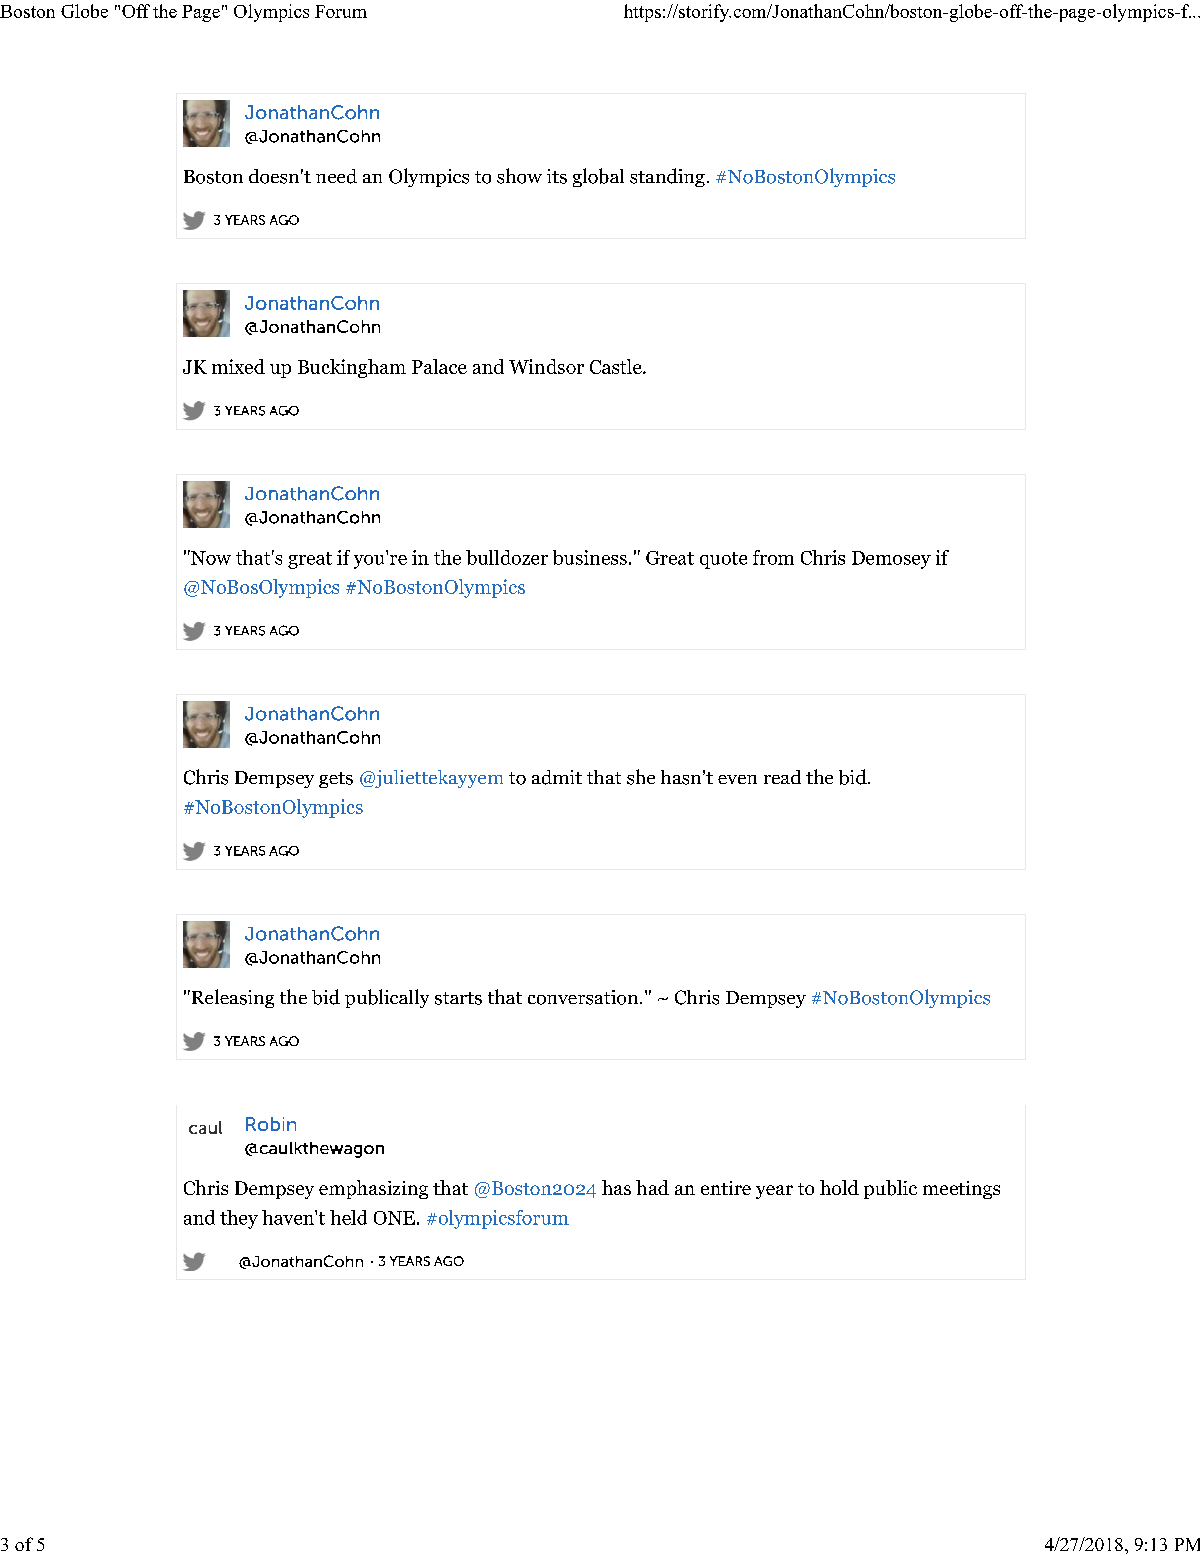 The height and width of the page is (1556, 1202). What do you see at coordinates (652, 1187) in the page?
I see `had` at bounding box center [652, 1187].
